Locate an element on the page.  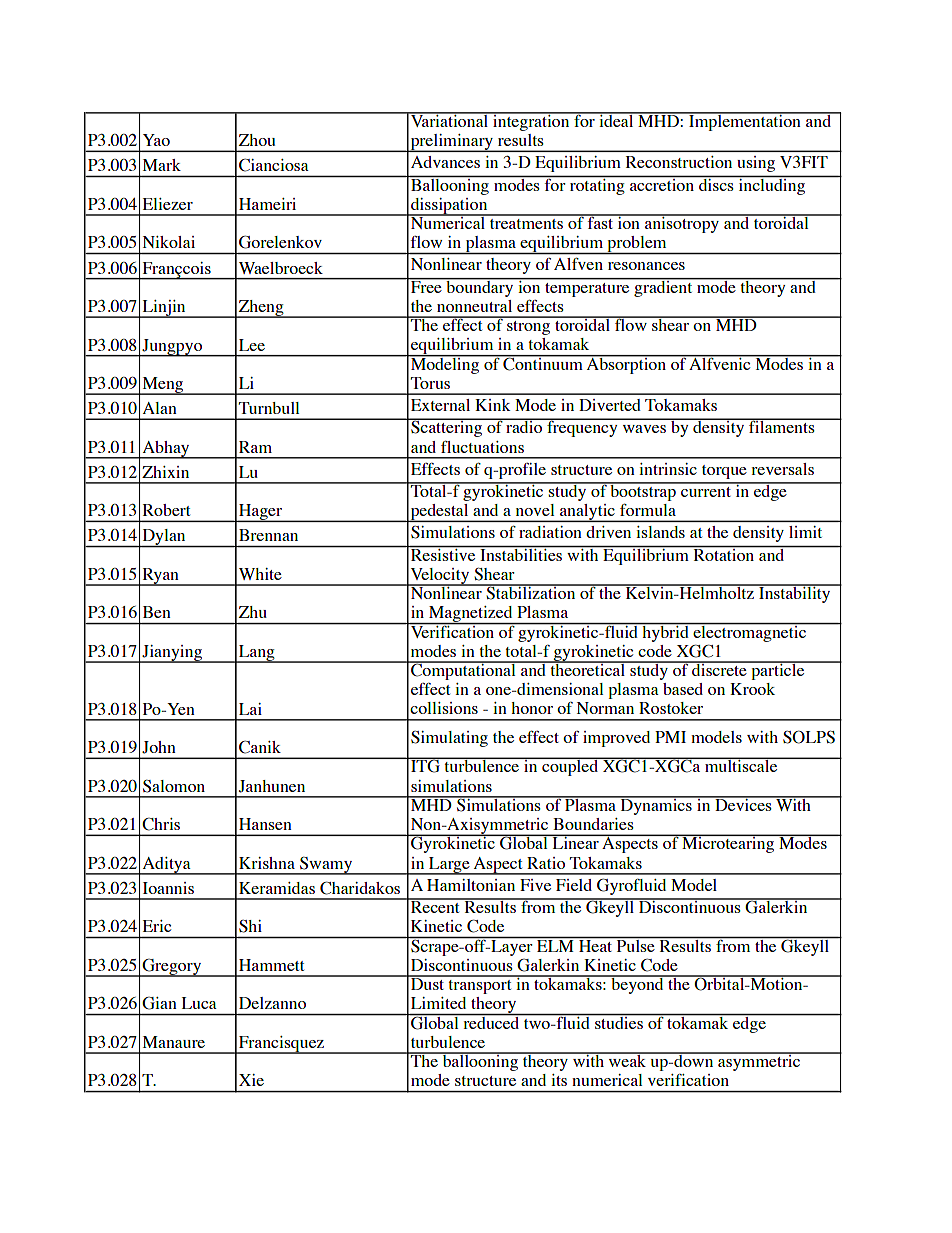
electromagnetic is located at coordinates (749, 632).
